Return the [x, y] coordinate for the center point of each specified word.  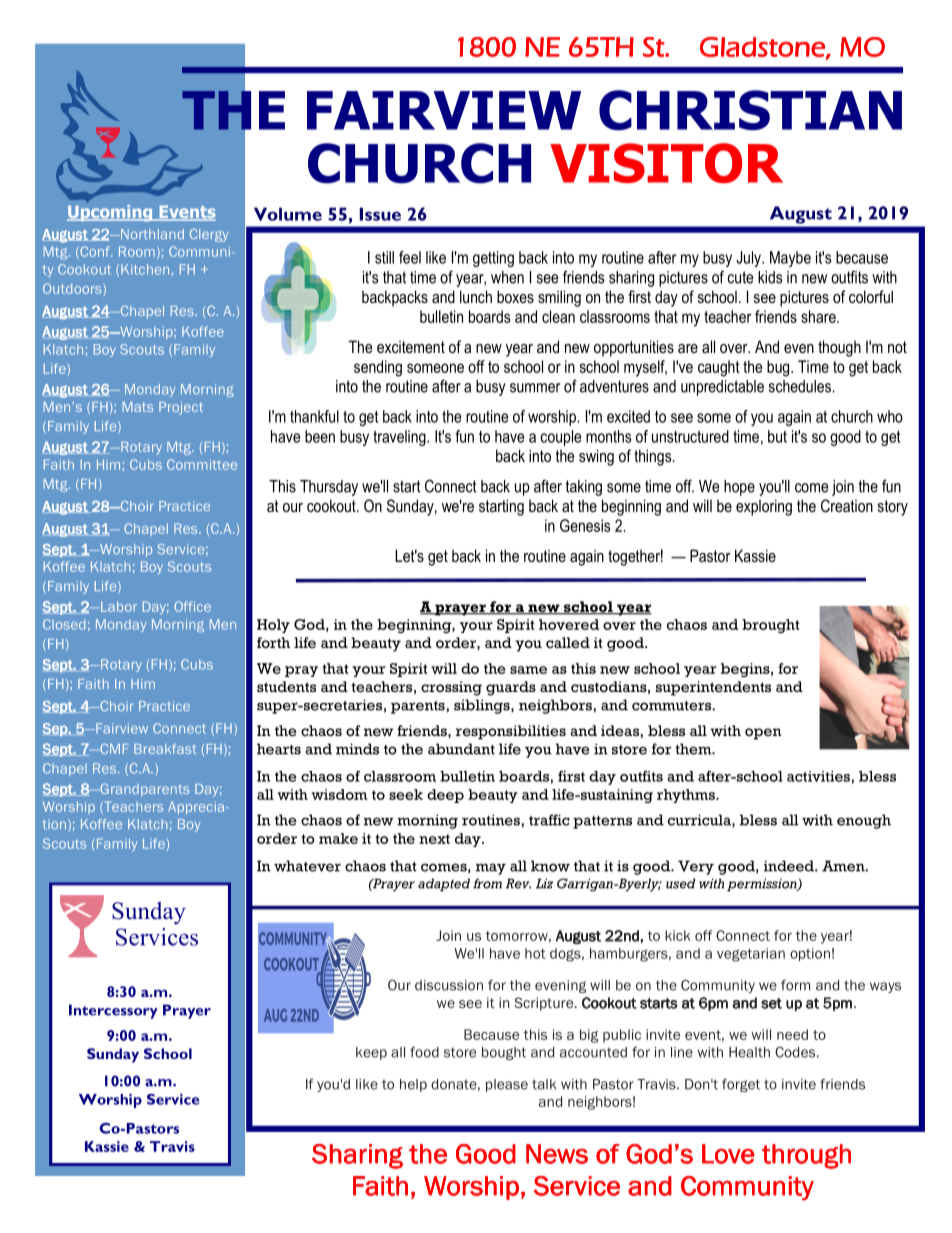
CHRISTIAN [750, 110]
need [792, 1034]
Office [192, 606]
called [568, 643]
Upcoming [111, 212]
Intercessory [113, 1011]
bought [504, 1053]
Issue [380, 214]
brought [770, 626]
